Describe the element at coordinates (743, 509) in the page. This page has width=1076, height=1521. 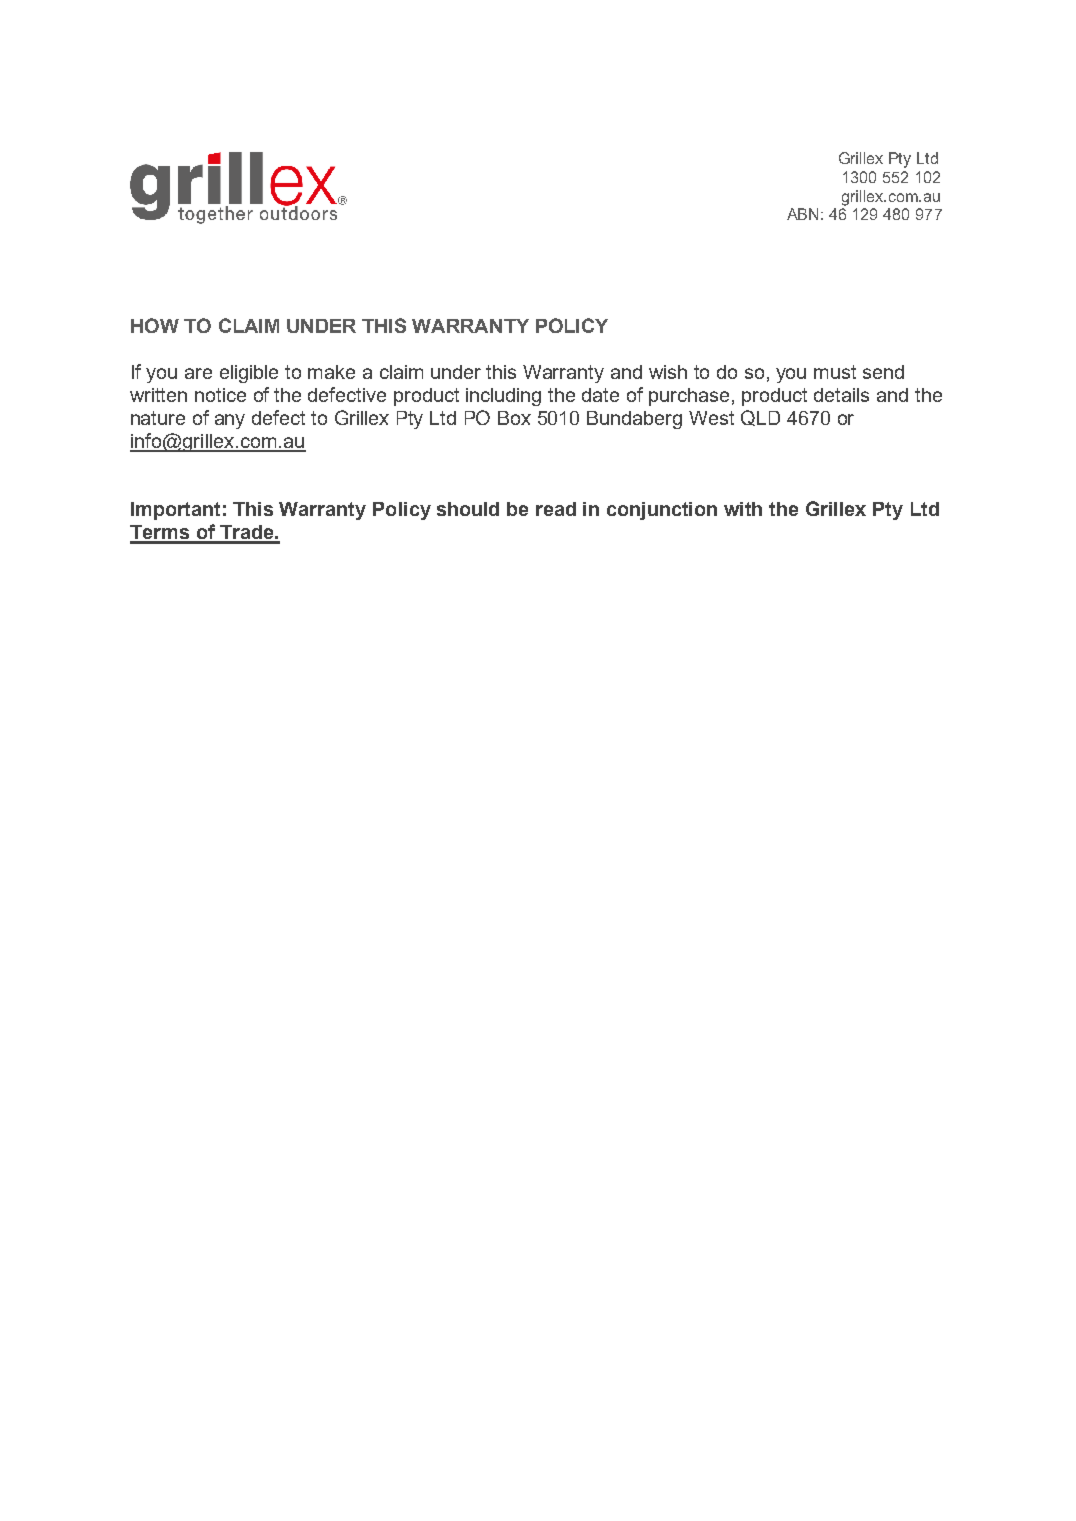
I see `with` at that location.
